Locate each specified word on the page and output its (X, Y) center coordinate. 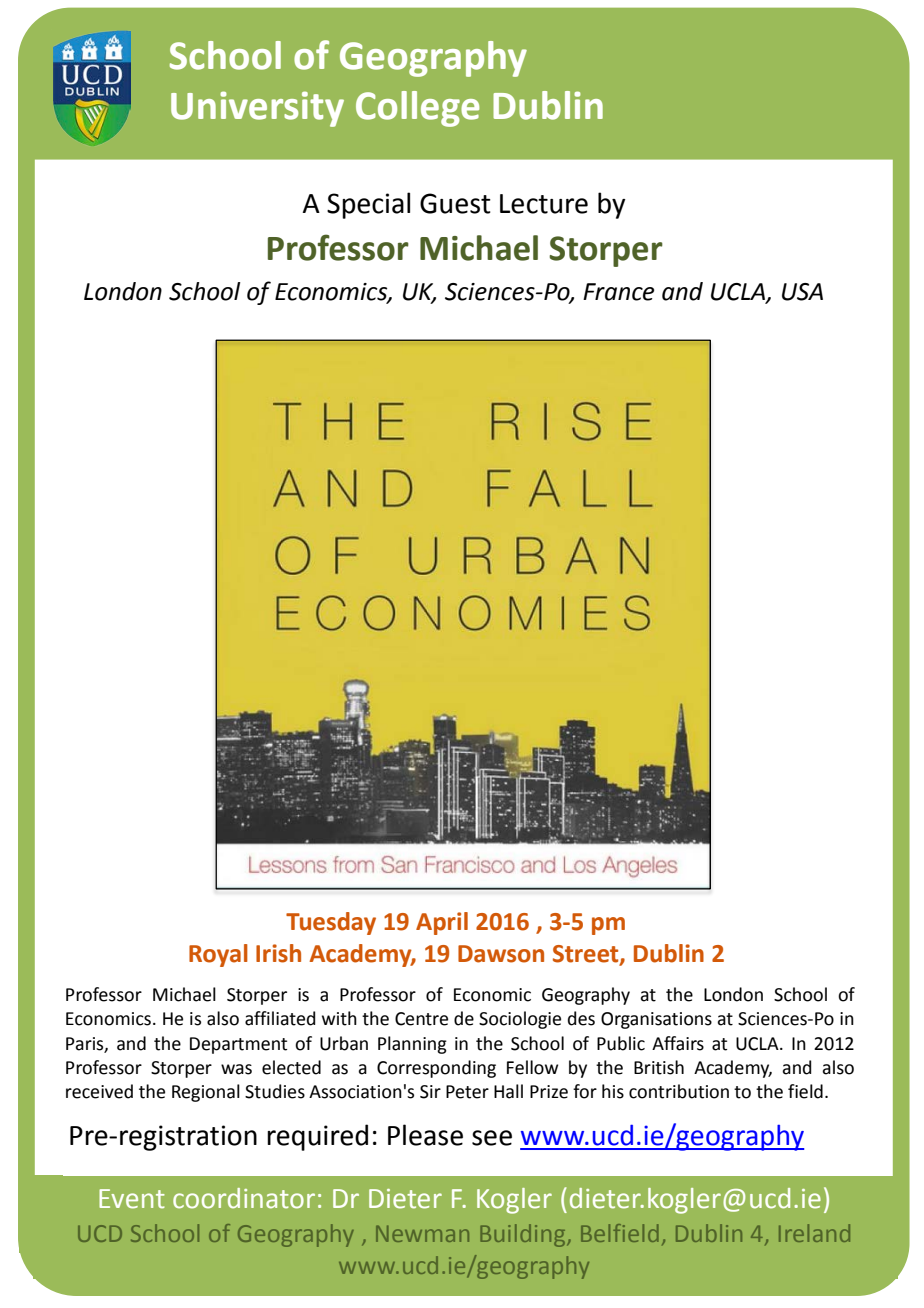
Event (132, 1199)
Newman (422, 1233)
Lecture (544, 204)
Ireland (814, 1233)
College (417, 109)
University (257, 109)
